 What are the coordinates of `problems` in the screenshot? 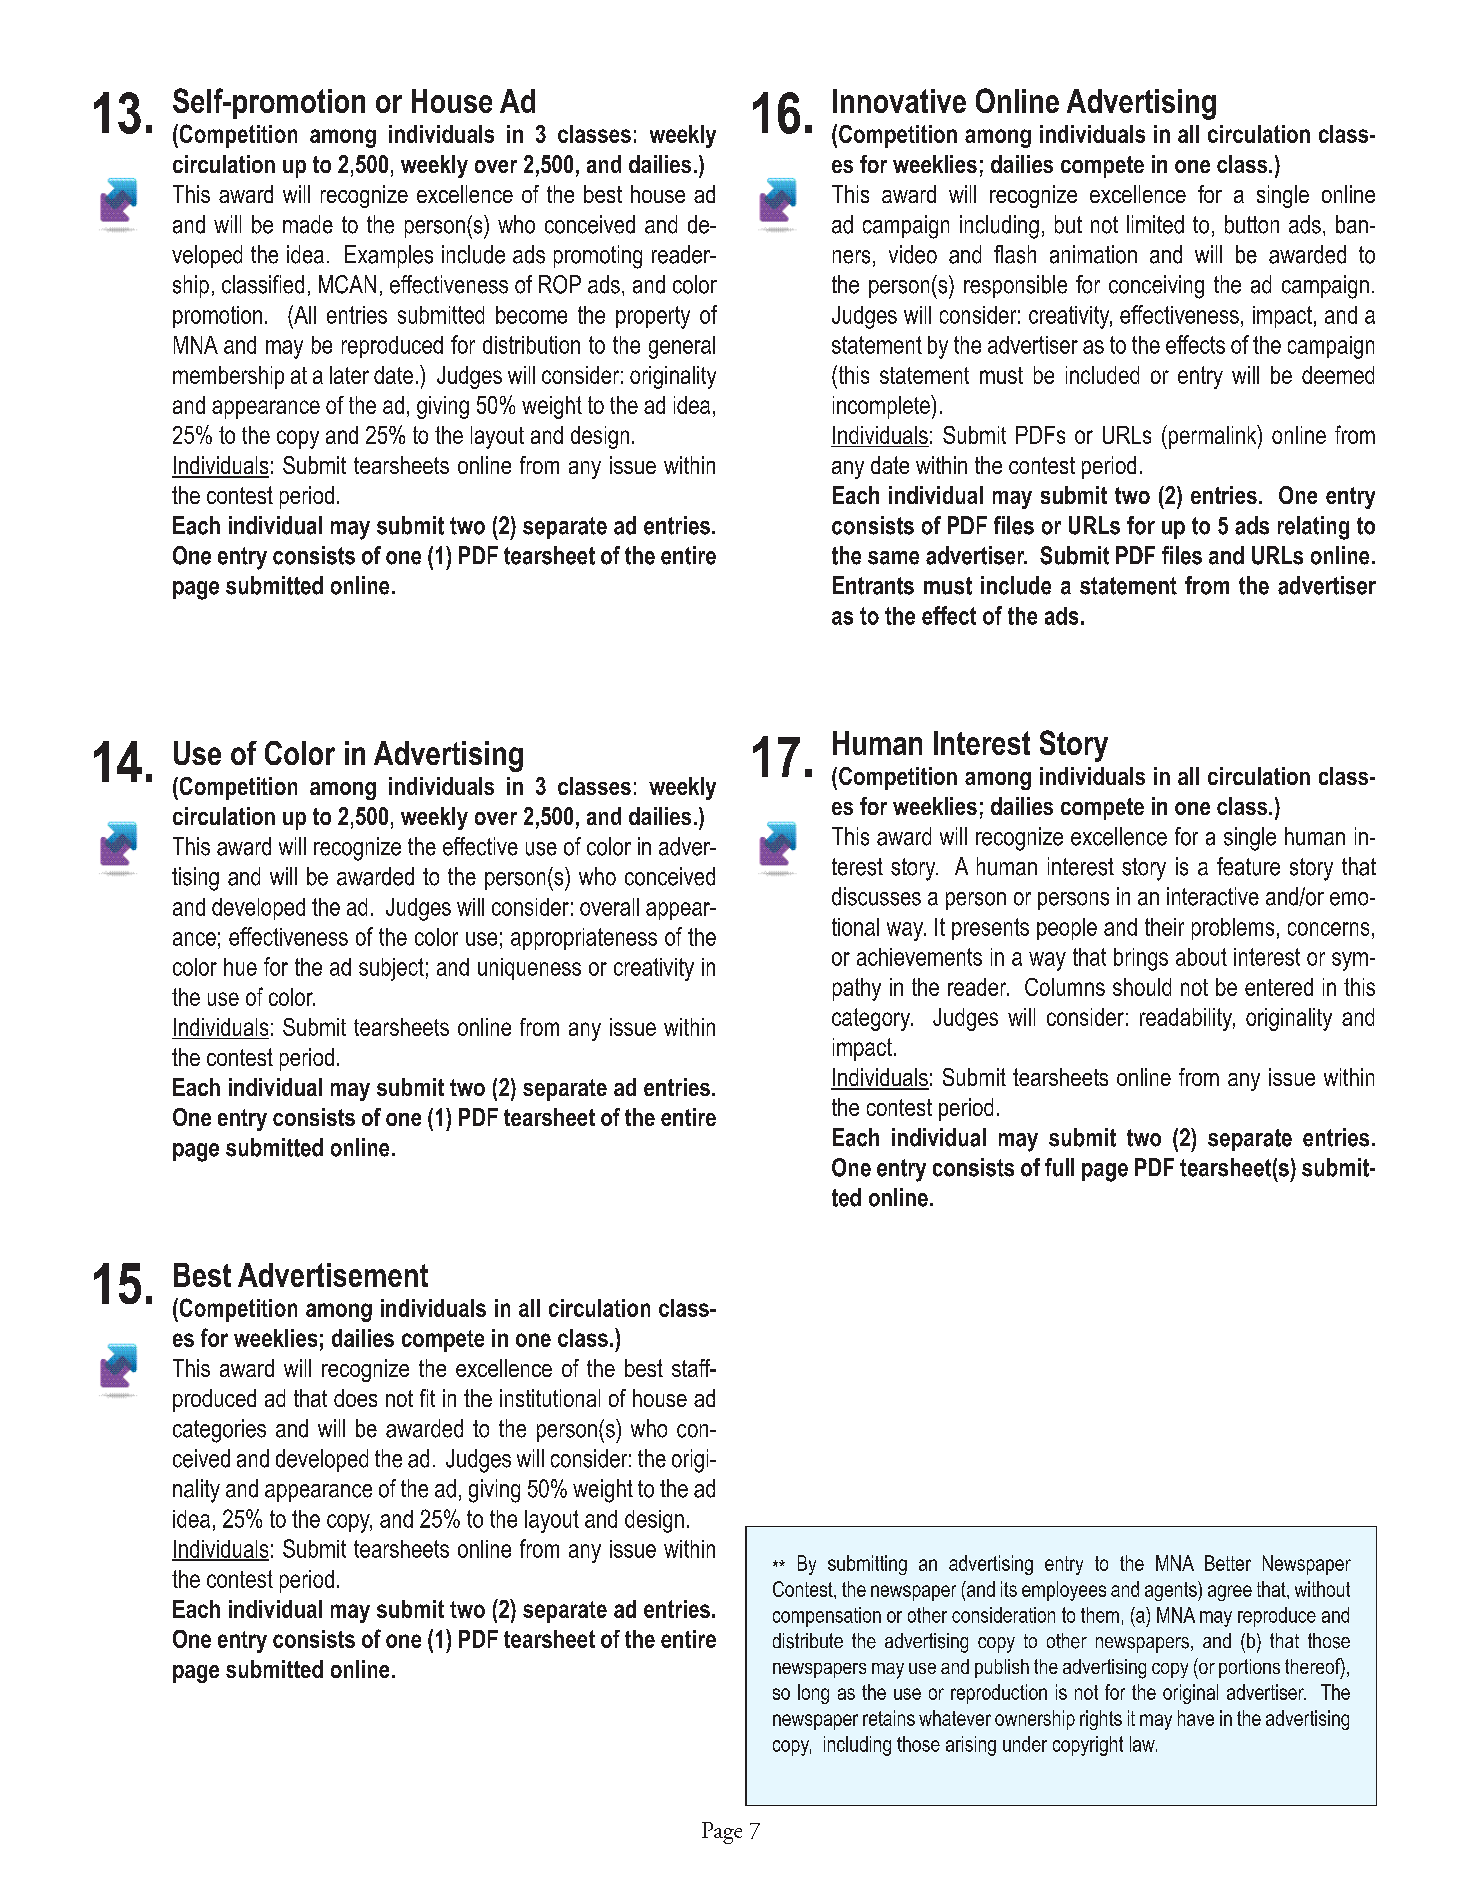 It's located at (1233, 929).
